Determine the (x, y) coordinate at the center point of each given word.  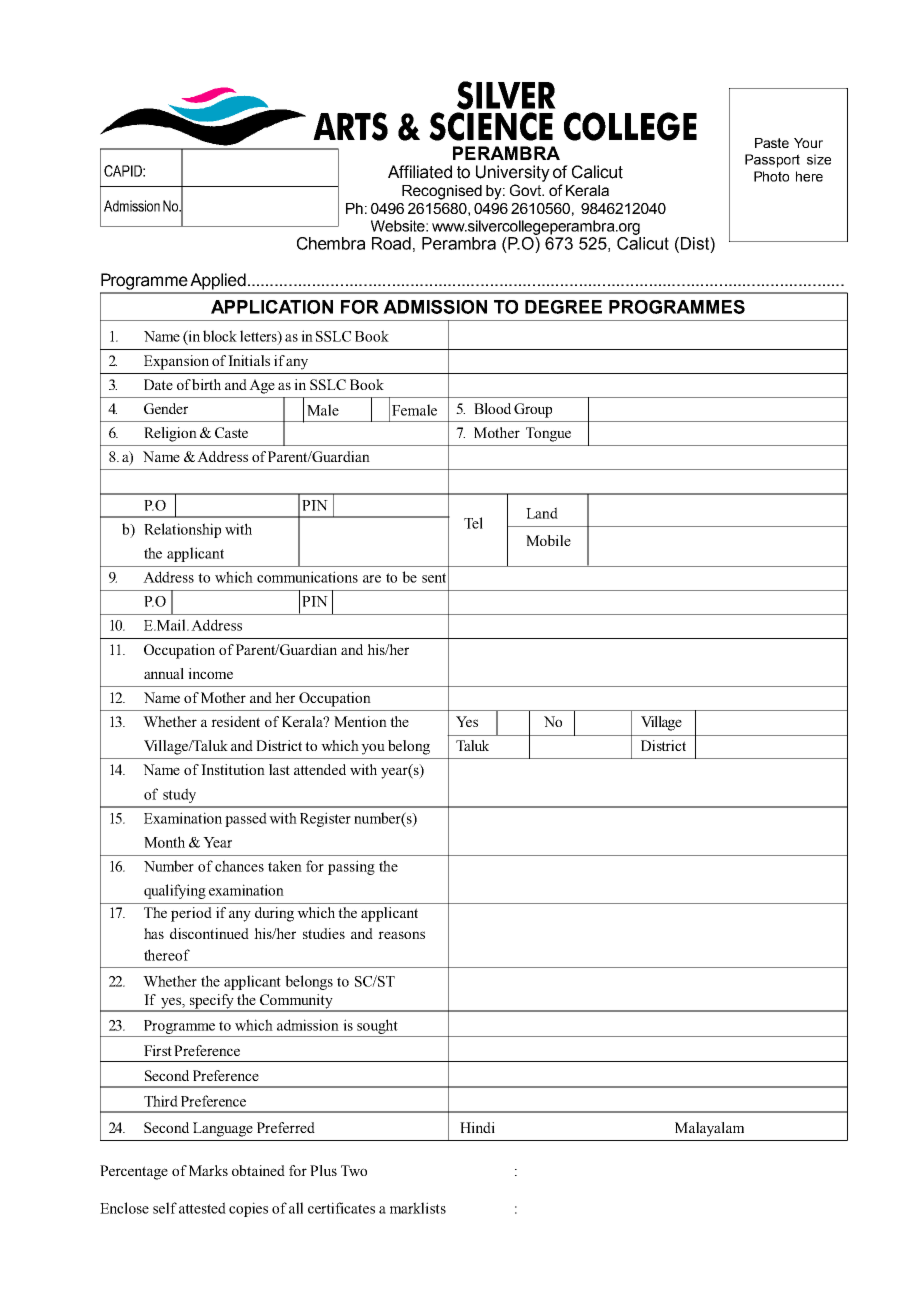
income (210, 673)
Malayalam (709, 1129)
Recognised (442, 192)
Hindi (477, 1127)
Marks (208, 1170)
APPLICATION (272, 307)
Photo (771, 176)
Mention (360, 721)
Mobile (548, 540)
